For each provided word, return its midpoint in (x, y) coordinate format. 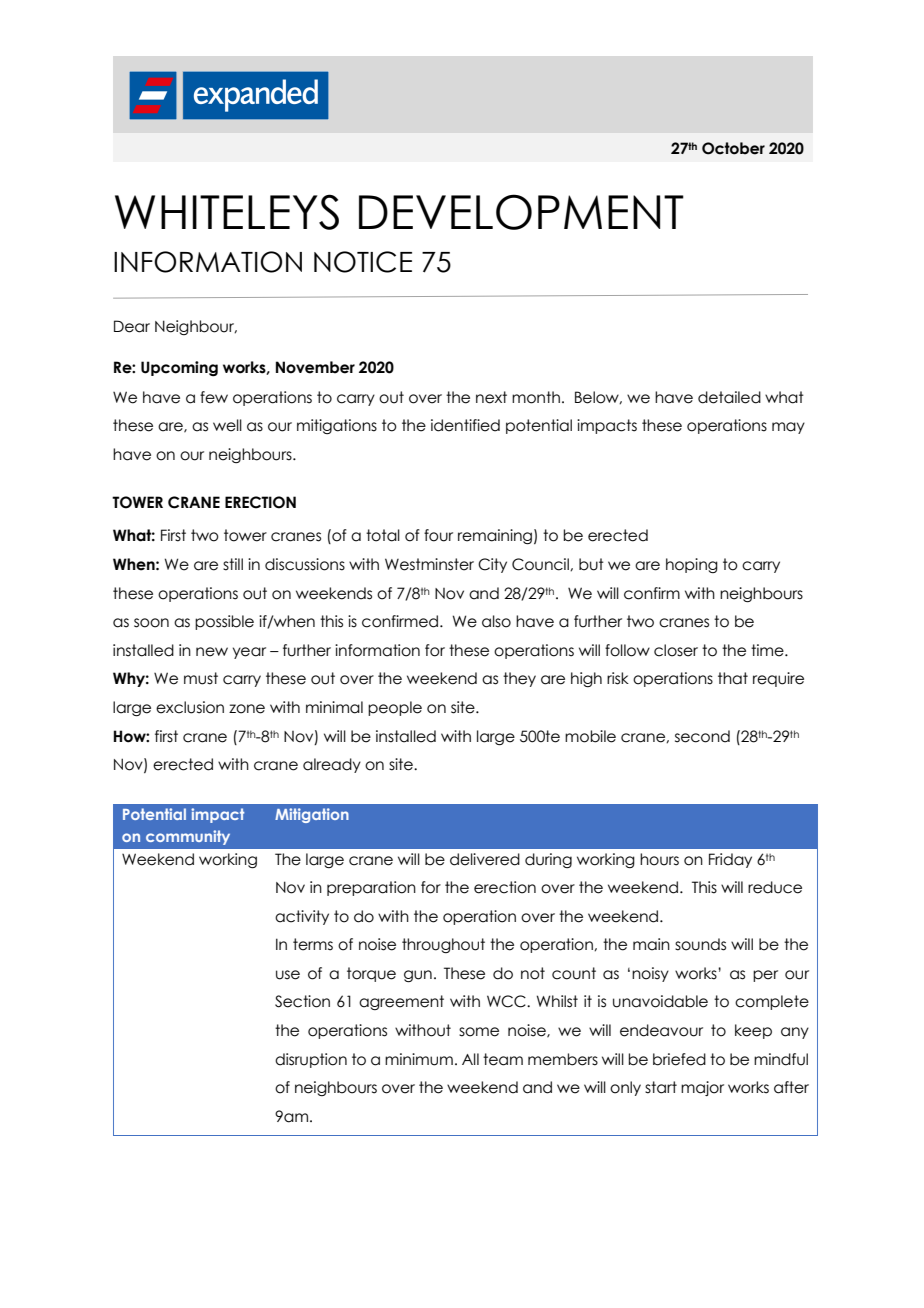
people (395, 708)
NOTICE (363, 262)
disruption (311, 1060)
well (227, 425)
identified (465, 425)
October (733, 148)
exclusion (190, 707)
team (503, 1059)
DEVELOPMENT (521, 212)
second (702, 736)
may (788, 428)
